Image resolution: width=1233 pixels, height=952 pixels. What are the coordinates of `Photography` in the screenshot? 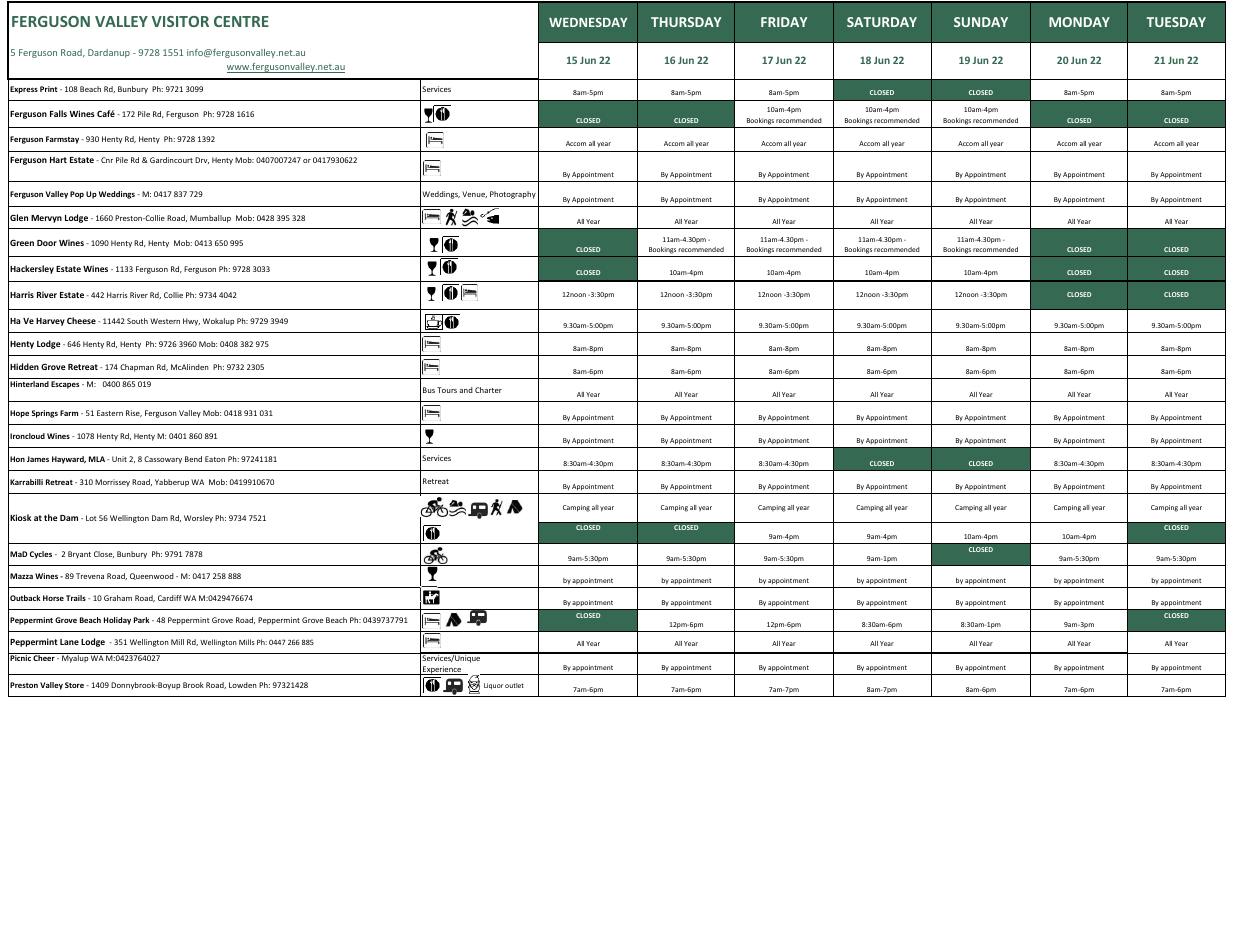 It's located at (513, 195).
